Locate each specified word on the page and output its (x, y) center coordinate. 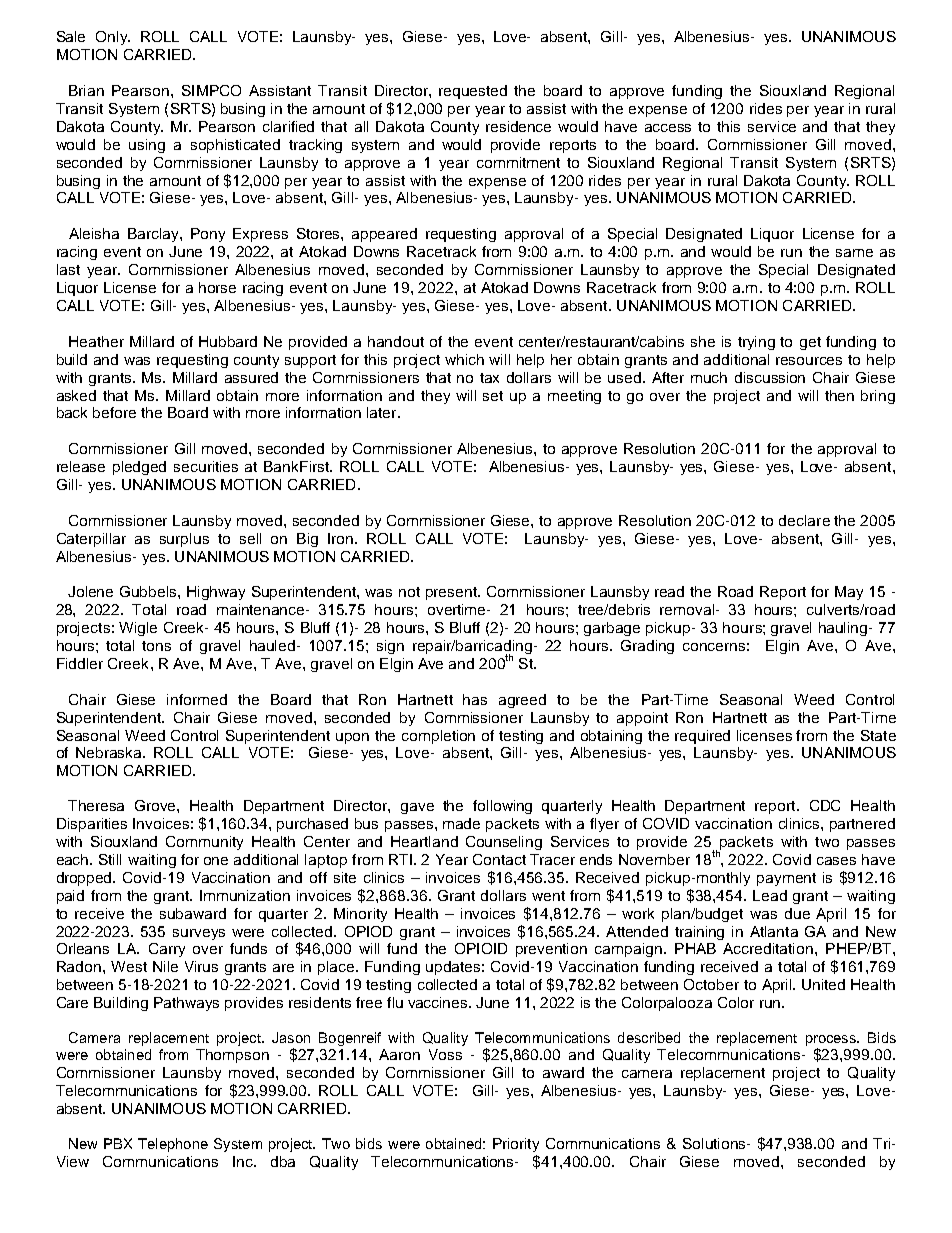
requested (473, 92)
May (849, 593)
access (668, 128)
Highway (216, 593)
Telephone (173, 1145)
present (452, 593)
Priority (516, 1145)
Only (113, 38)
